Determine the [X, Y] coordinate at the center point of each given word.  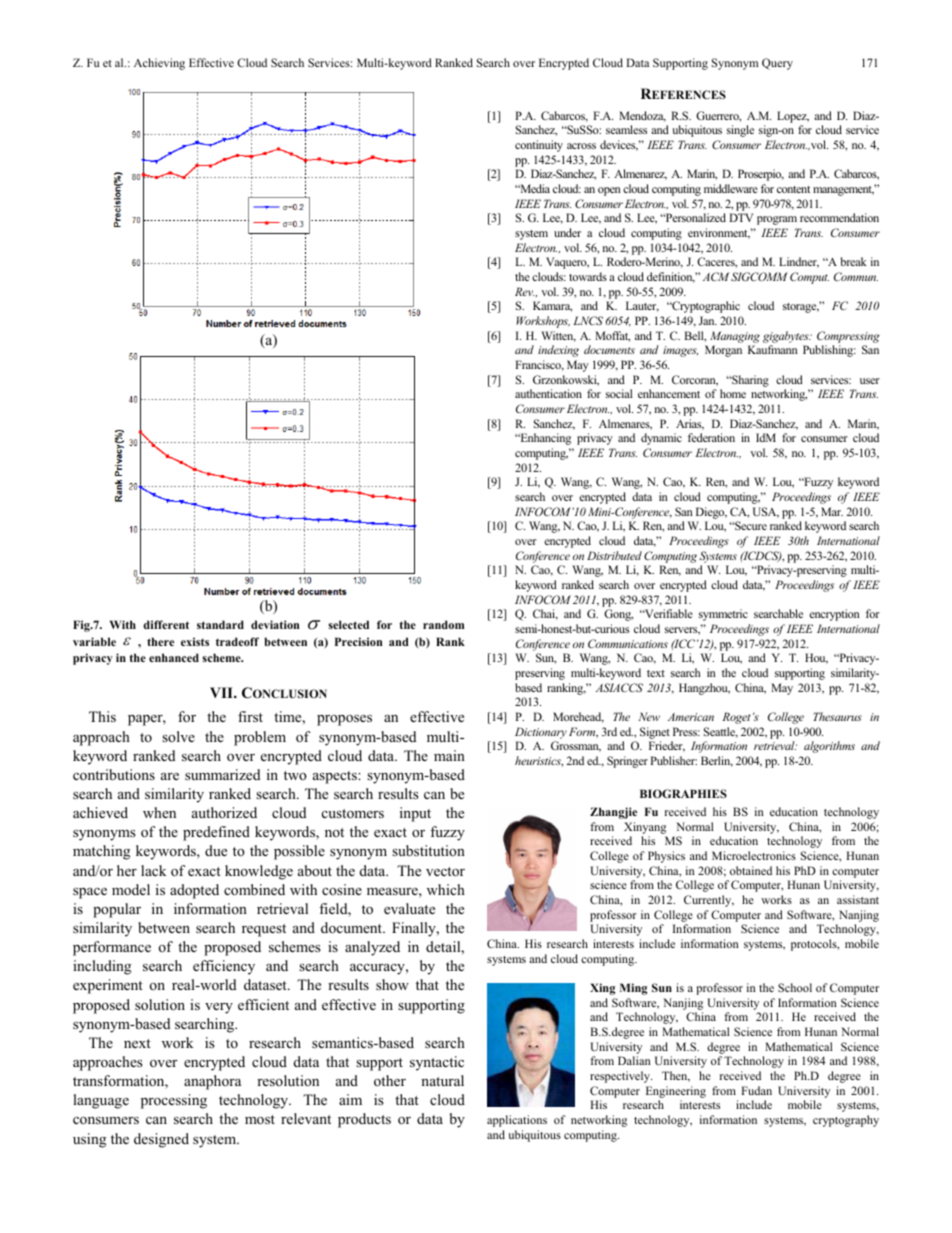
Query [777, 64]
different [166, 624]
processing [174, 1101]
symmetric [723, 615]
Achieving [159, 64]
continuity [539, 146]
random [443, 624]
